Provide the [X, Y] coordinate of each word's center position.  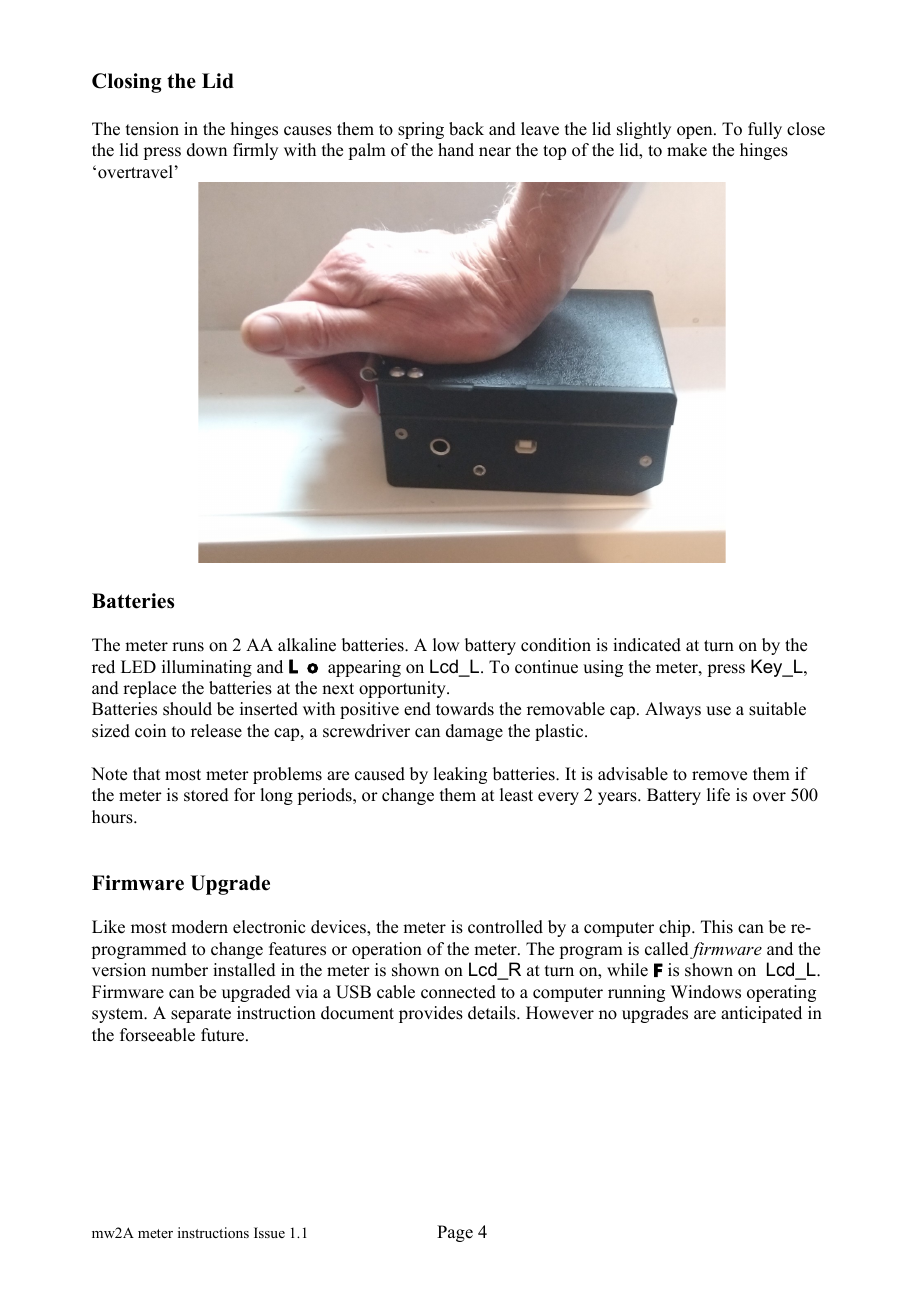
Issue [269, 1232]
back [466, 129]
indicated [647, 645]
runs [188, 647]
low [446, 645]
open [696, 132]
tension [152, 129]
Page [455, 1233]
